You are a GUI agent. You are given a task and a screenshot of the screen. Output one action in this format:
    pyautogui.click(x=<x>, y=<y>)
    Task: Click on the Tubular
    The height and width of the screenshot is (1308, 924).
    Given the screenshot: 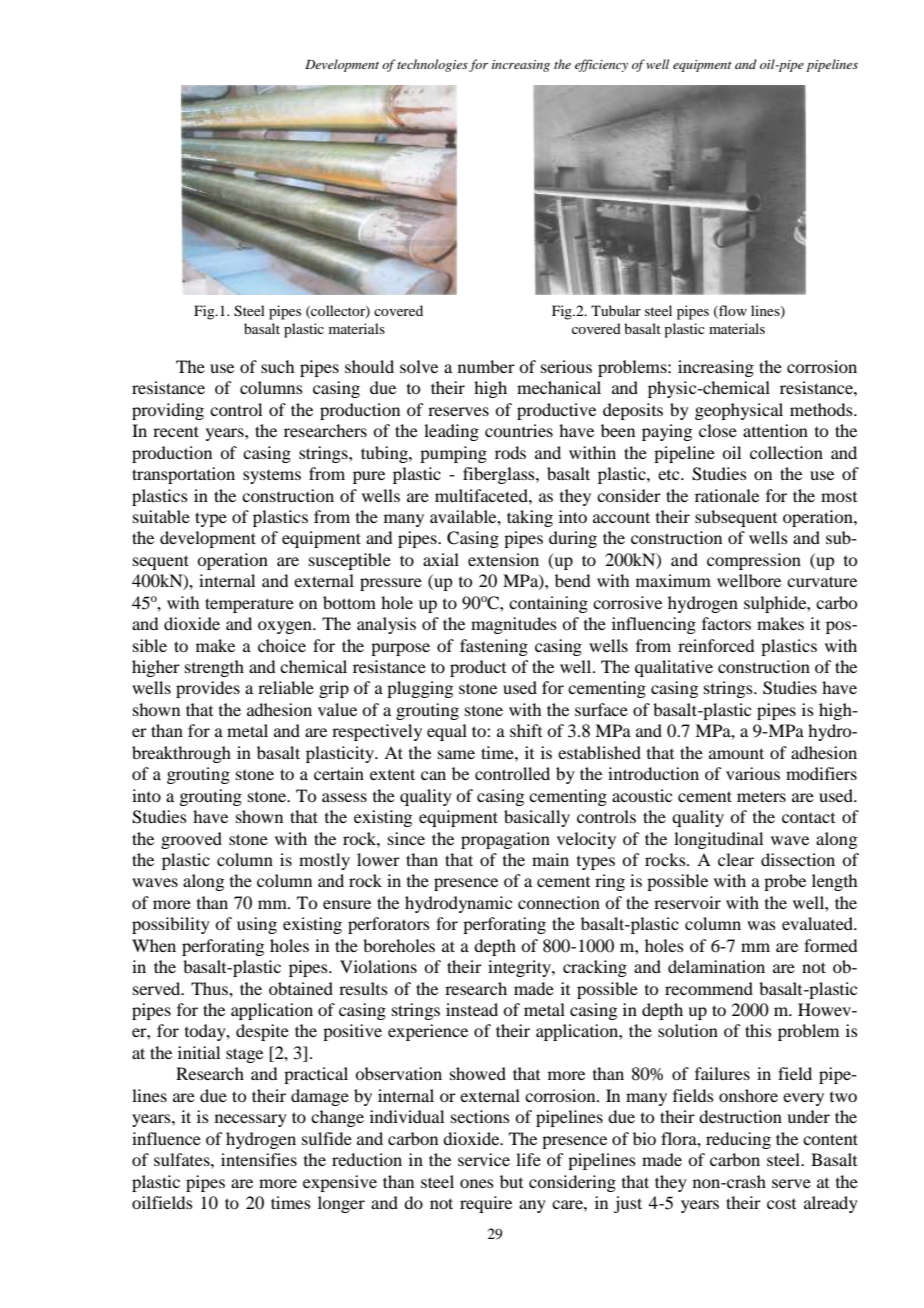 What is the action you would take?
    pyautogui.click(x=616, y=310)
